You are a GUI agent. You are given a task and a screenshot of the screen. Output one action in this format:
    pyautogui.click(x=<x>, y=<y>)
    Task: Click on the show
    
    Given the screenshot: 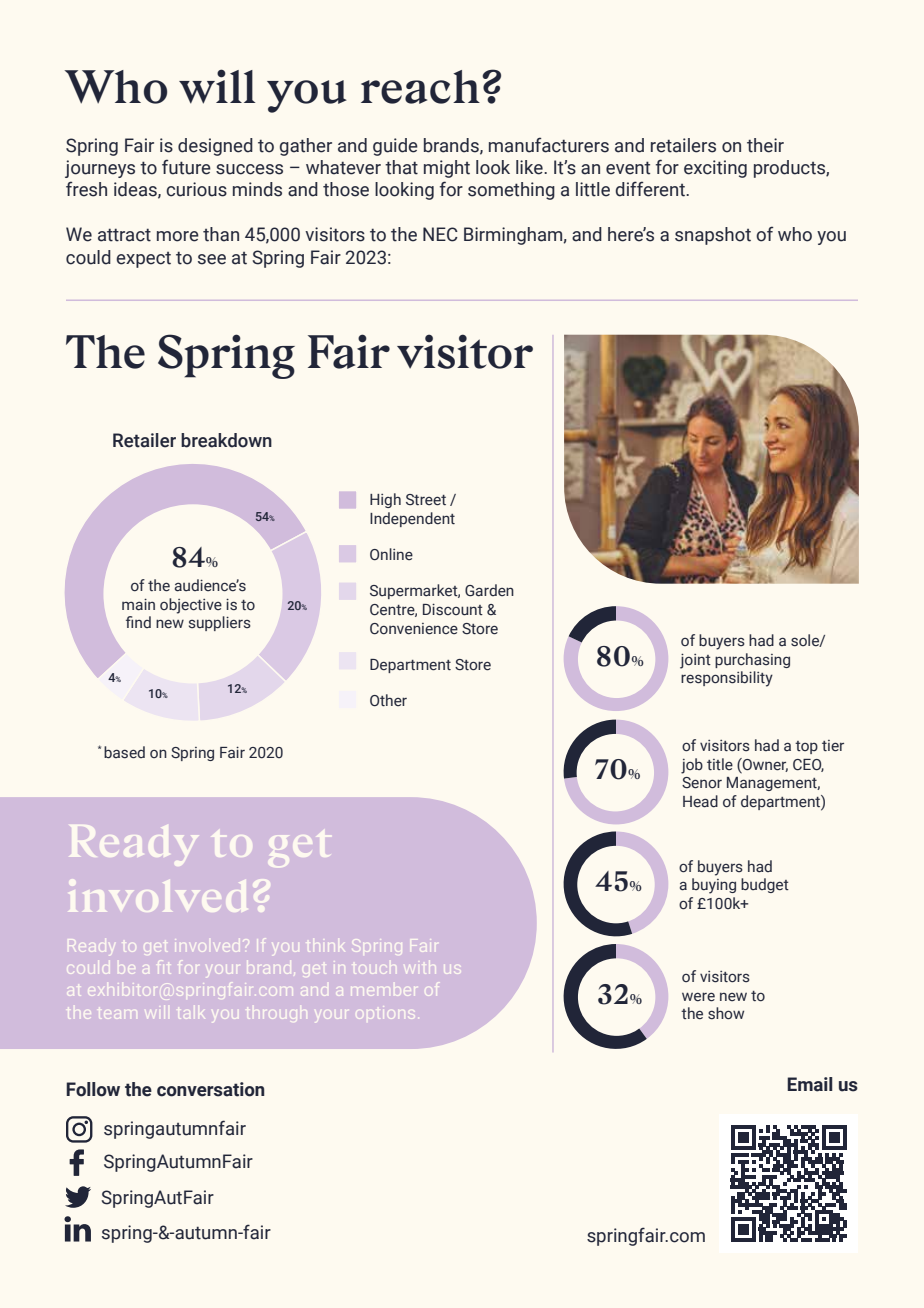 What is the action you would take?
    pyautogui.click(x=726, y=1013)
